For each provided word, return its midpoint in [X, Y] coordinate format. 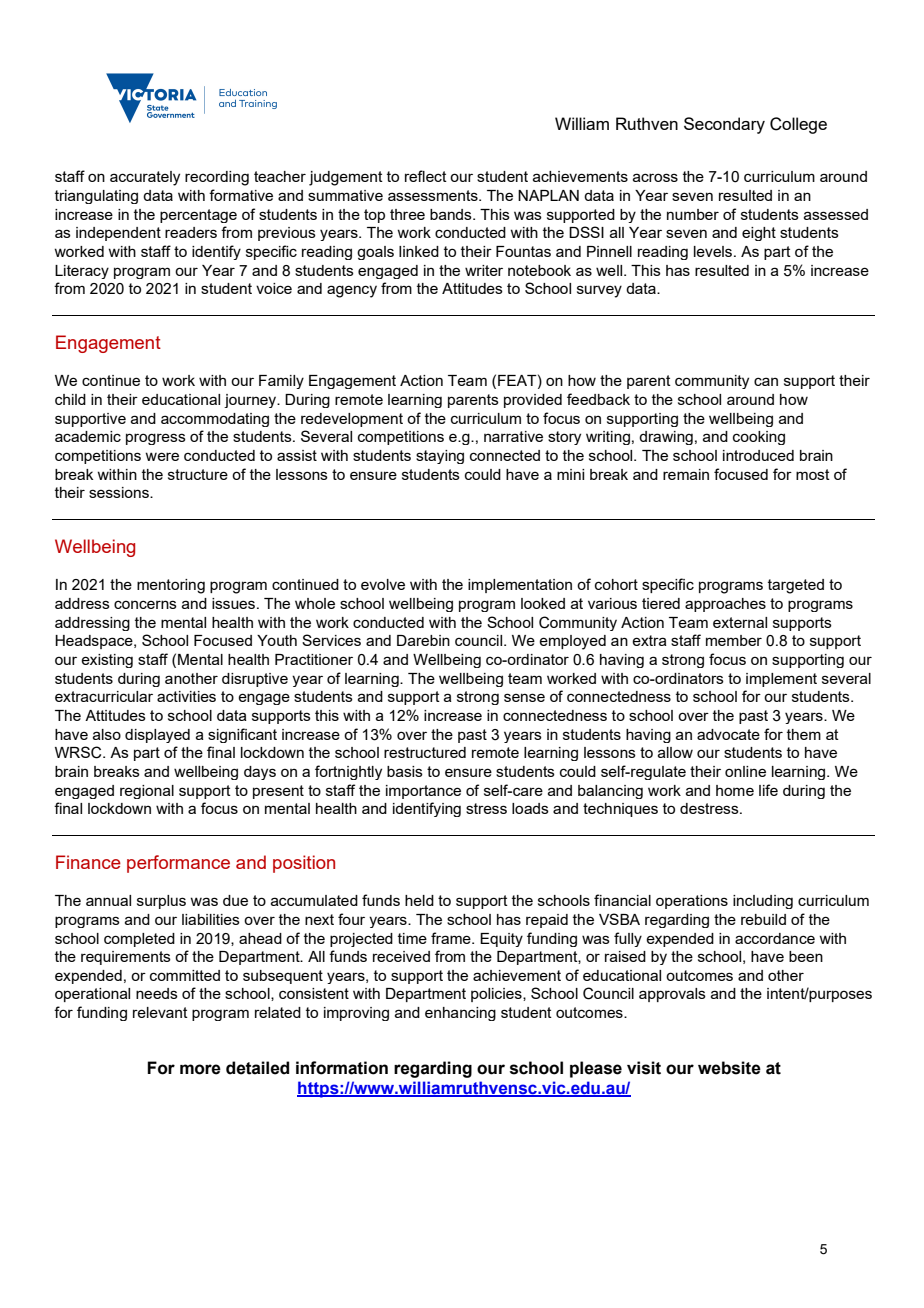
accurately [145, 178]
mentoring [171, 586]
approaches [725, 605]
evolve [383, 584]
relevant [160, 1012]
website [729, 1068]
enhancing [460, 1014]
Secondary [724, 125]
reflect [426, 176]
